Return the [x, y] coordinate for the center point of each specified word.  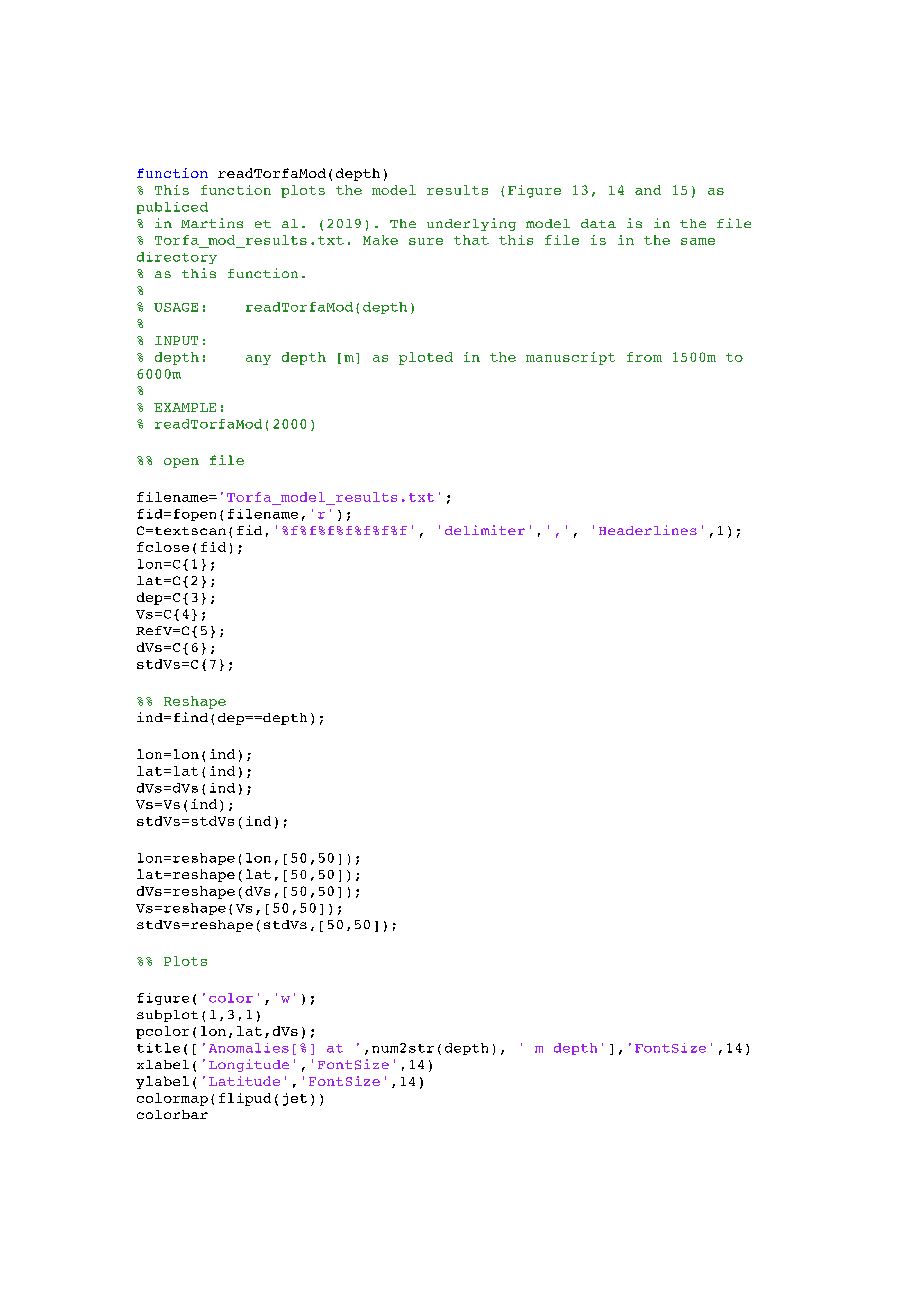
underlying [471, 224]
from [644, 357]
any [258, 360]
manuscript [570, 358]
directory [177, 258]
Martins [212, 223]
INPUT [176, 340]
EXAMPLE [185, 407]
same [698, 241]
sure [426, 241]
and [648, 190]
